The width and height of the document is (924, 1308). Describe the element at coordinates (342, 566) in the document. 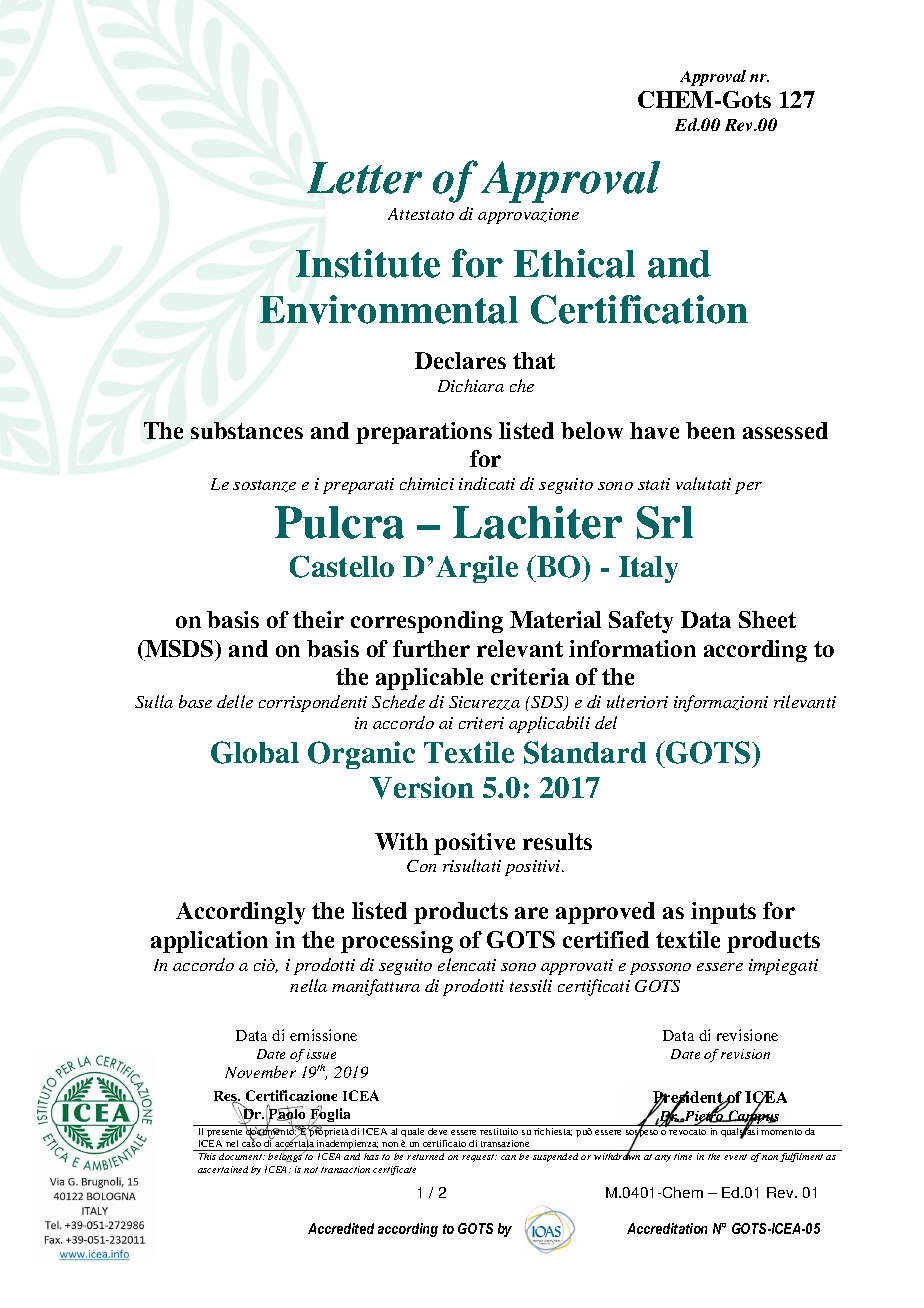

I see `Castello` at that location.
